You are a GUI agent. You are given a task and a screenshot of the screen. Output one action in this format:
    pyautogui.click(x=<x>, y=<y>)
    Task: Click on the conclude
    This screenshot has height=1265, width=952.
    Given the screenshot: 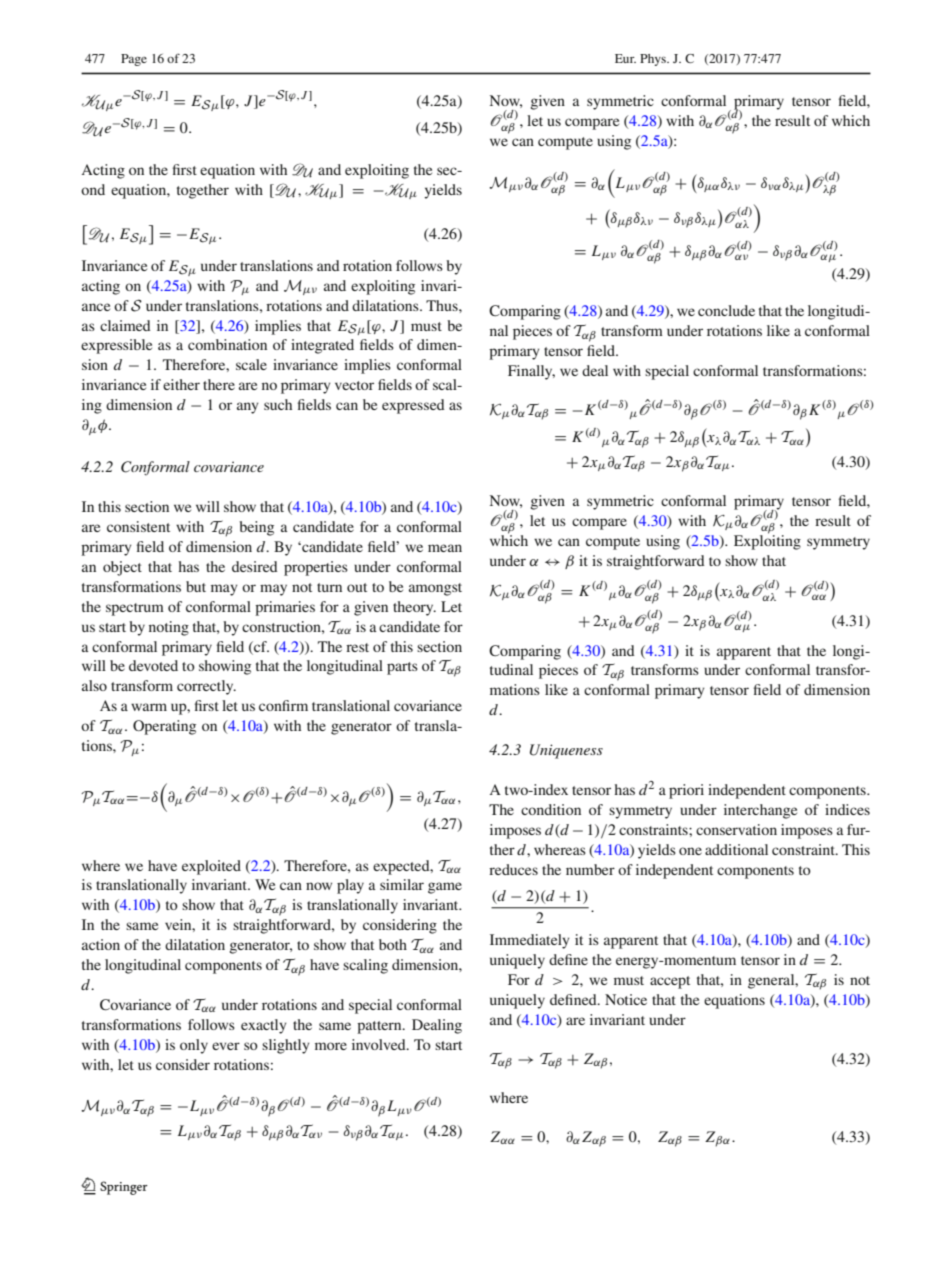 What is the action you would take?
    pyautogui.click(x=726, y=310)
